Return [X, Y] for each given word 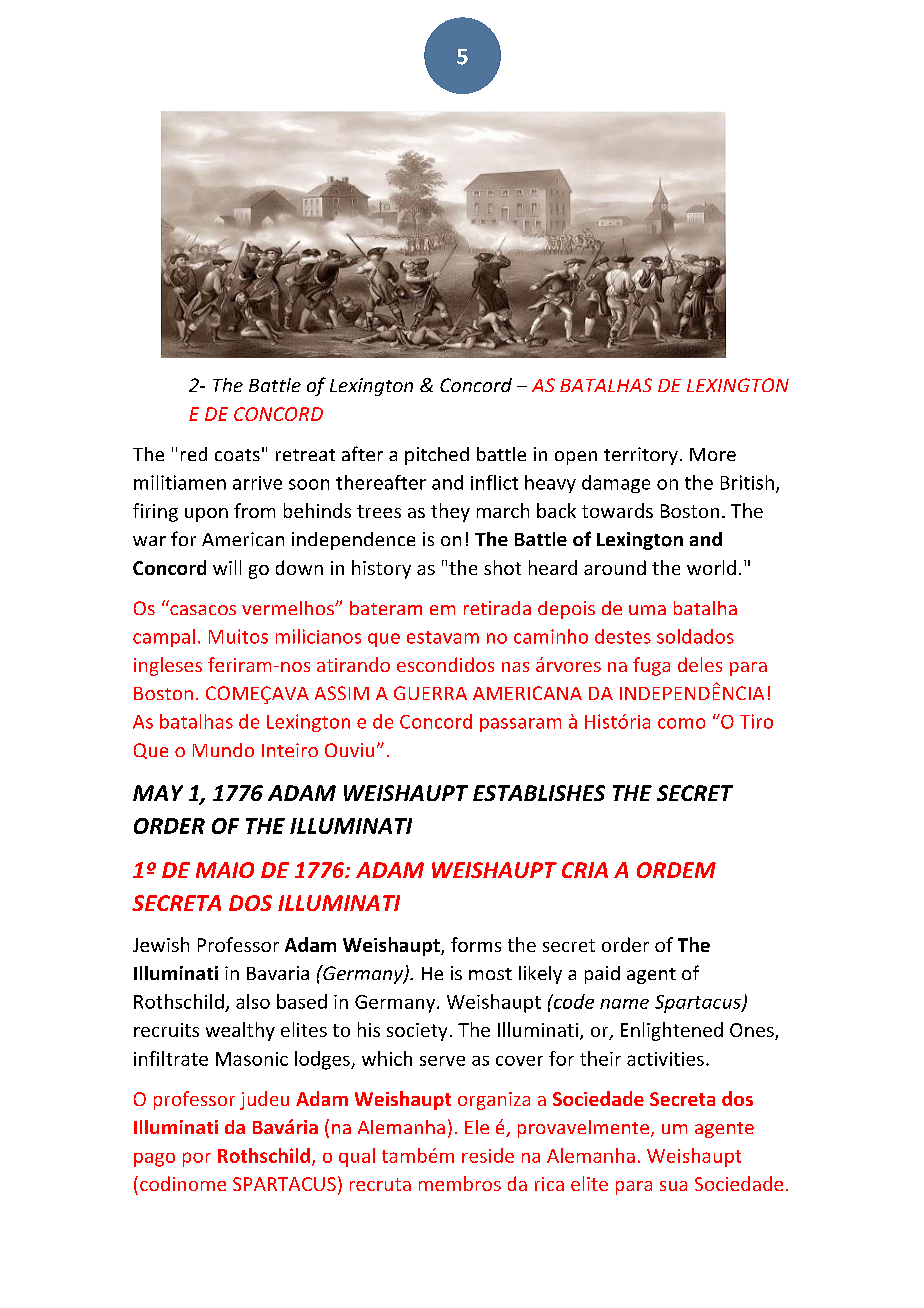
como [681, 723]
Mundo [223, 750]
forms [476, 944]
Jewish [161, 944]
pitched [437, 456]
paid [602, 975]
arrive [257, 483]
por [197, 1159]
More [713, 454]
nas [515, 667]
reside [488, 1155]
